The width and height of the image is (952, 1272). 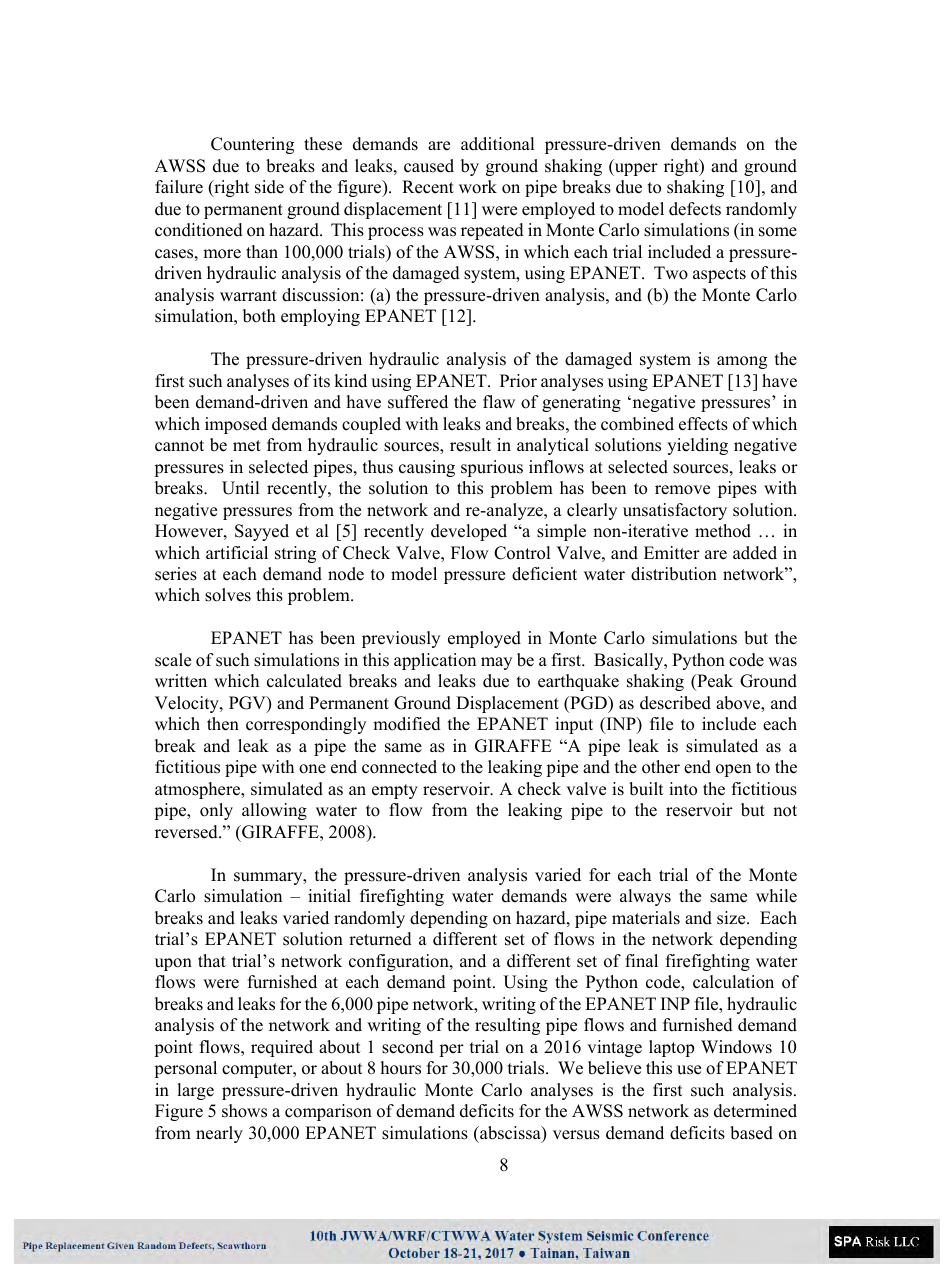 I want to click on Basically, so click(x=630, y=661).
